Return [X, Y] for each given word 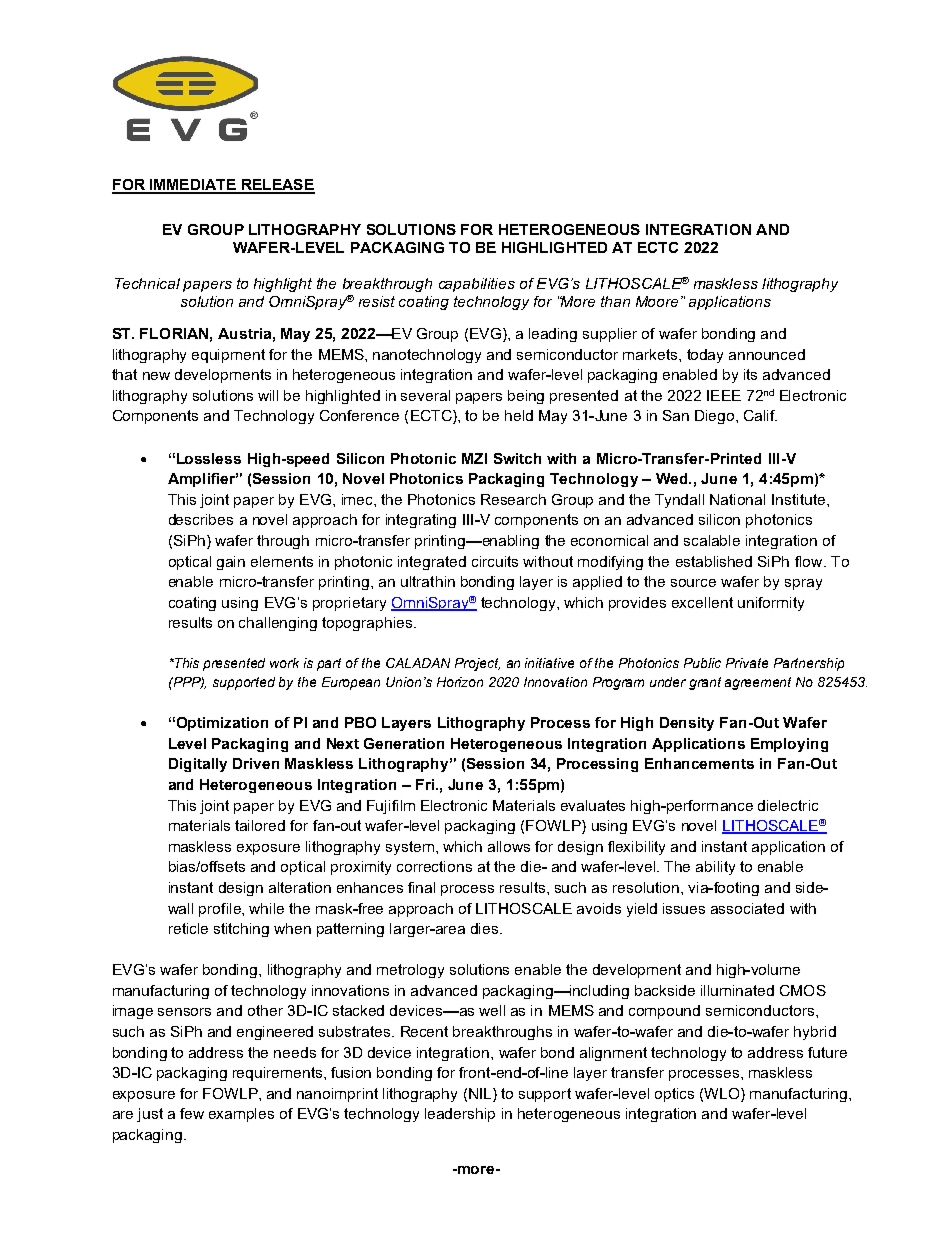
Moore [659, 301]
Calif [760, 415]
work [284, 663]
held [519, 415]
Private [747, 663]
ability [715, 868]
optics [674, 1095]
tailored [260, 825]
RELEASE [277, 186]
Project [477, 664]
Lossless [209, 458]
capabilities [477, 285]
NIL [481, 1093]
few [192, 1113]
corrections [434, 866]
